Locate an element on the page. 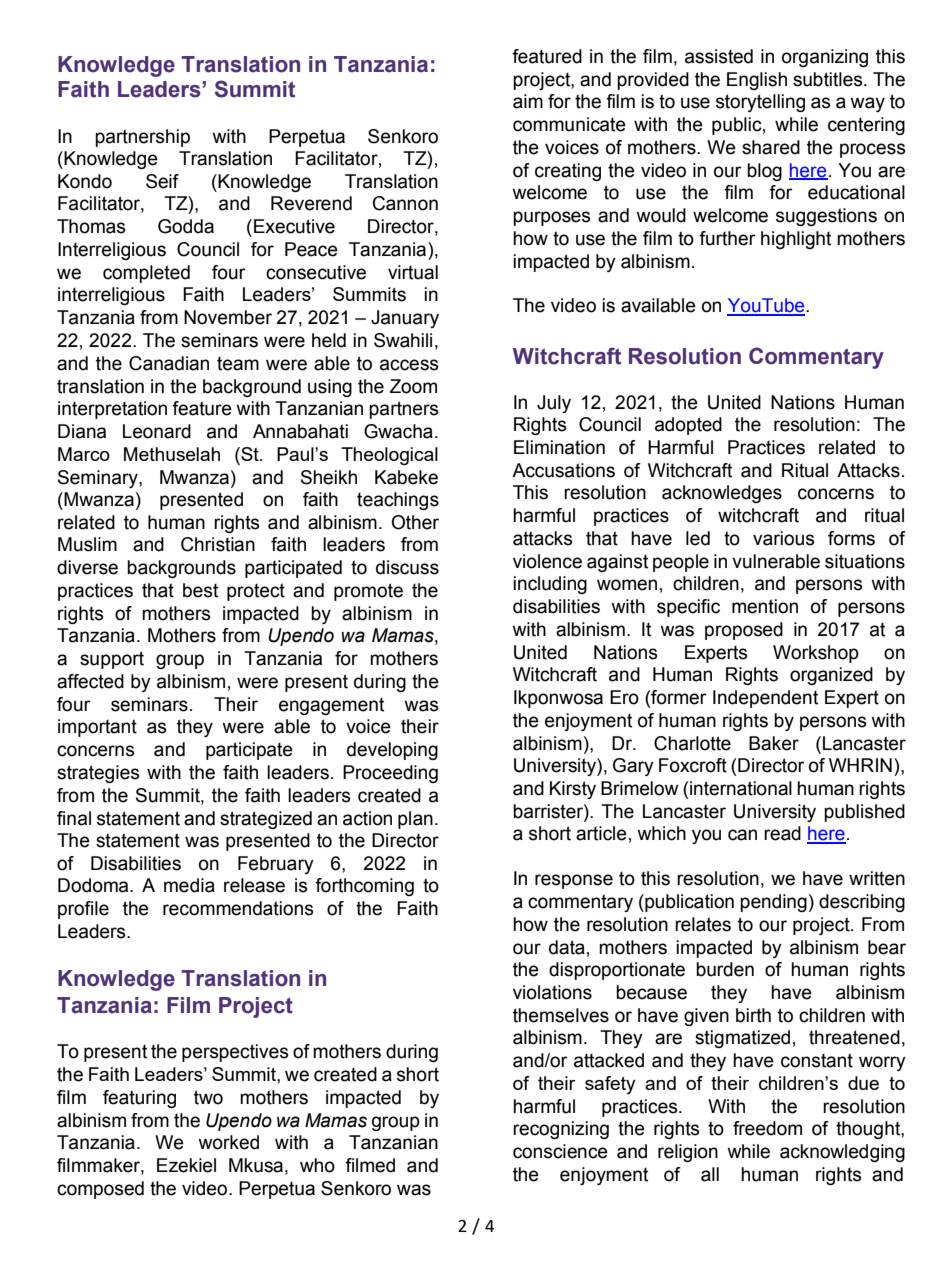 The width and height of the page is (952, 1270). Leonard is located at coordinates (157, 431).
